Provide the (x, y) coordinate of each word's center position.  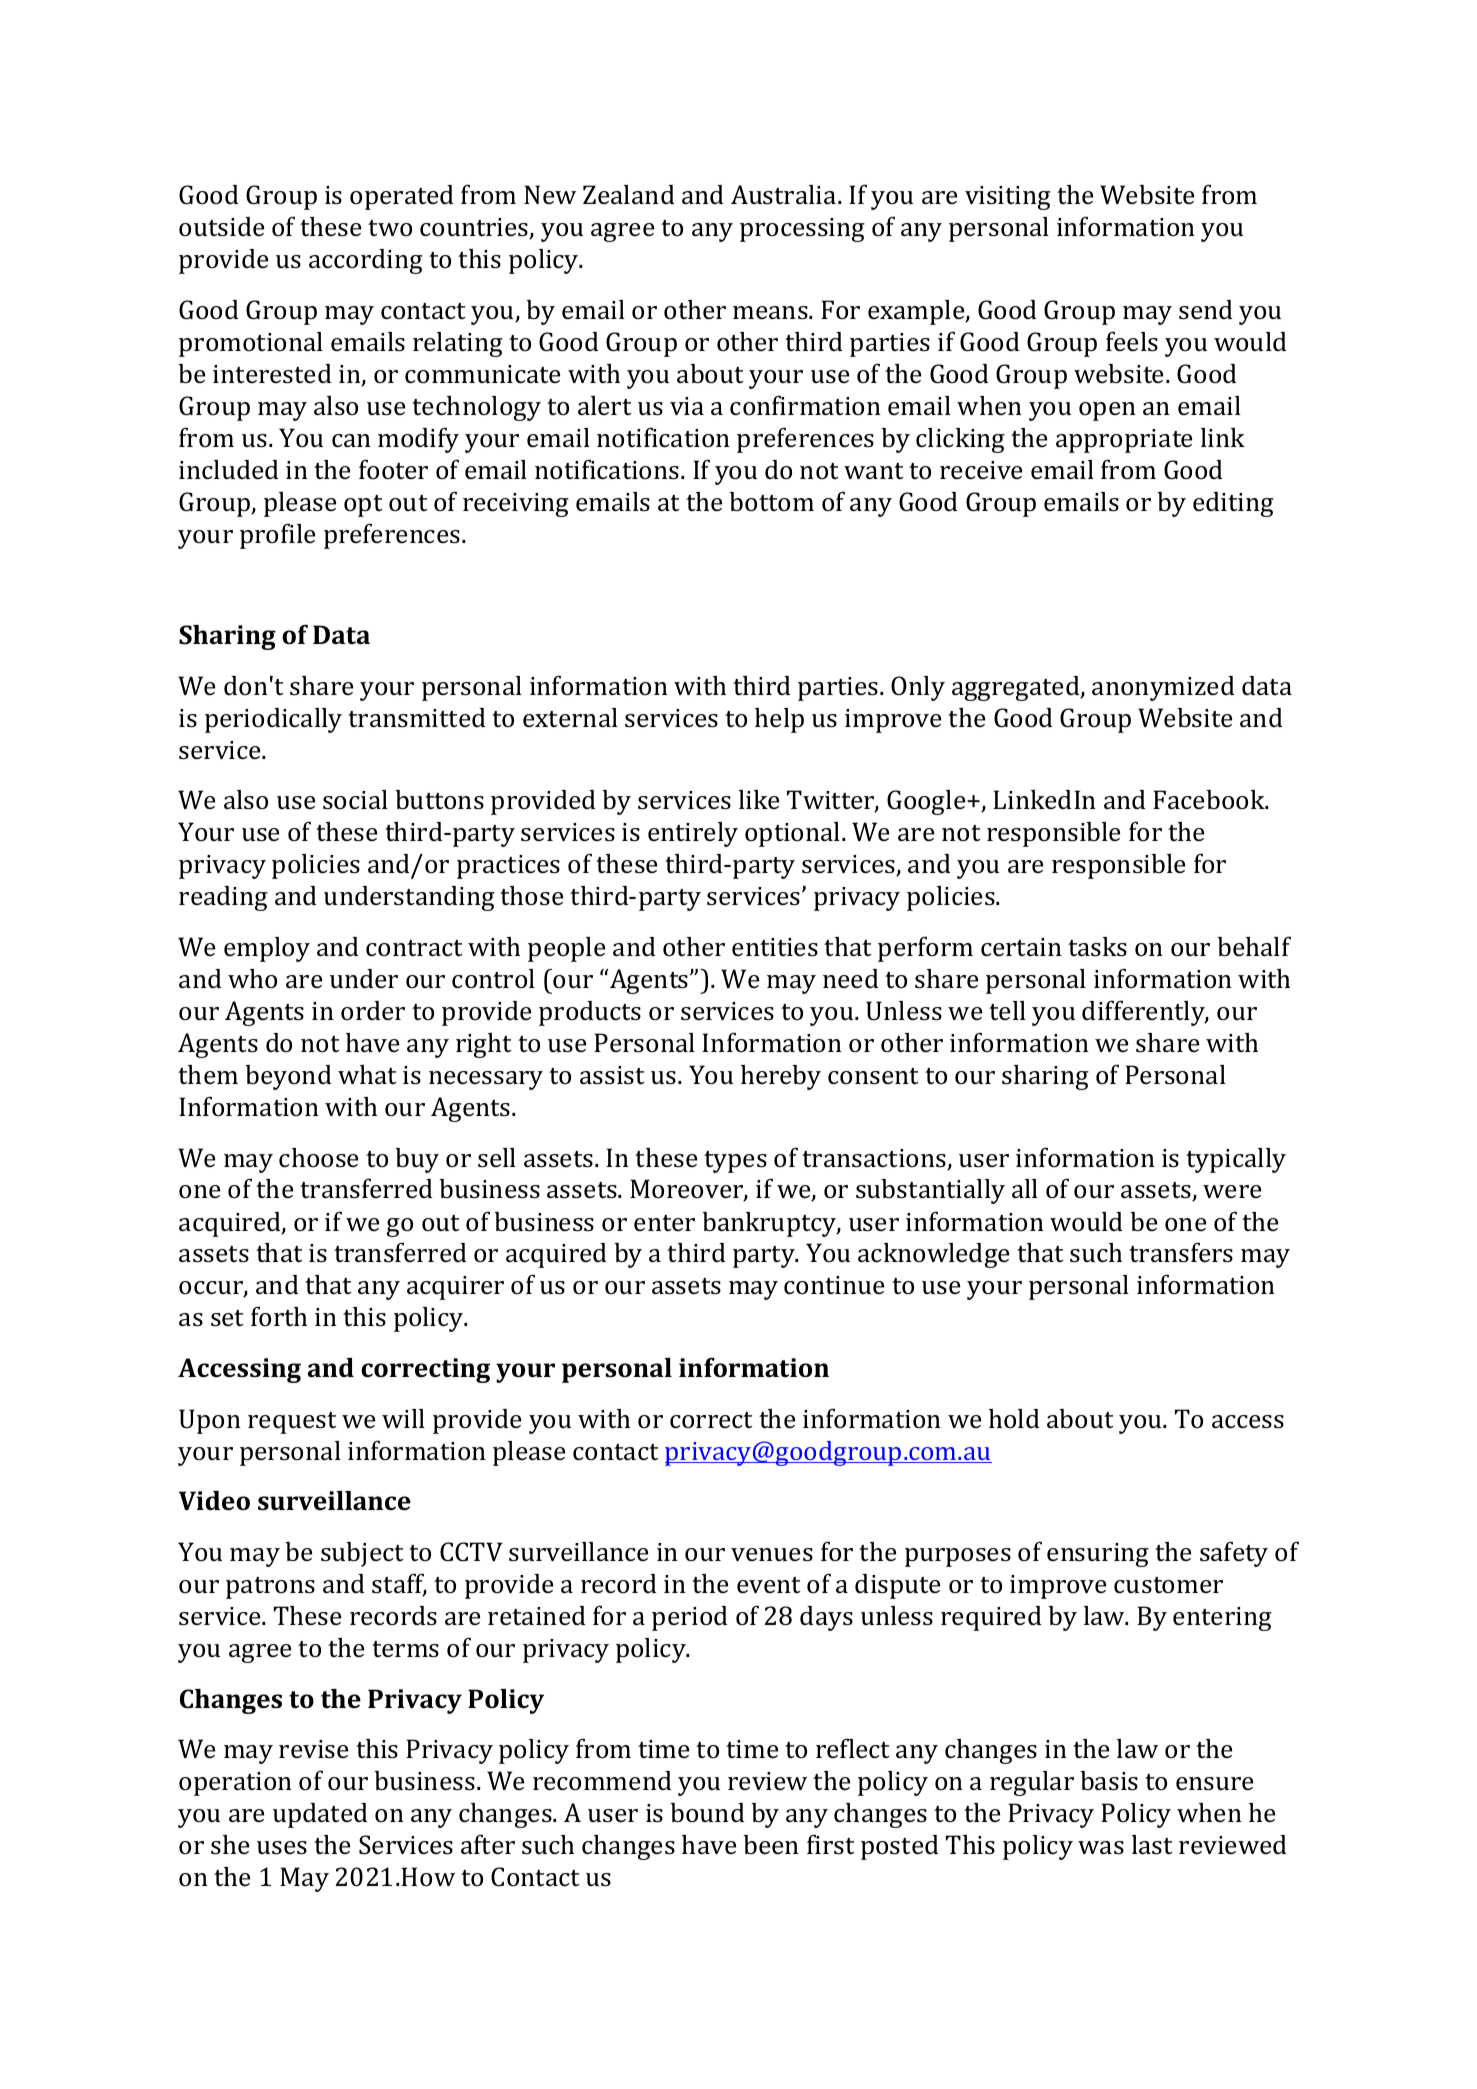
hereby (781, 1077)
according (366, 261)
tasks (1097, 947)
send (1206, 310)
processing (802, 230)
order (373, 1010)
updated (320, 1815)
